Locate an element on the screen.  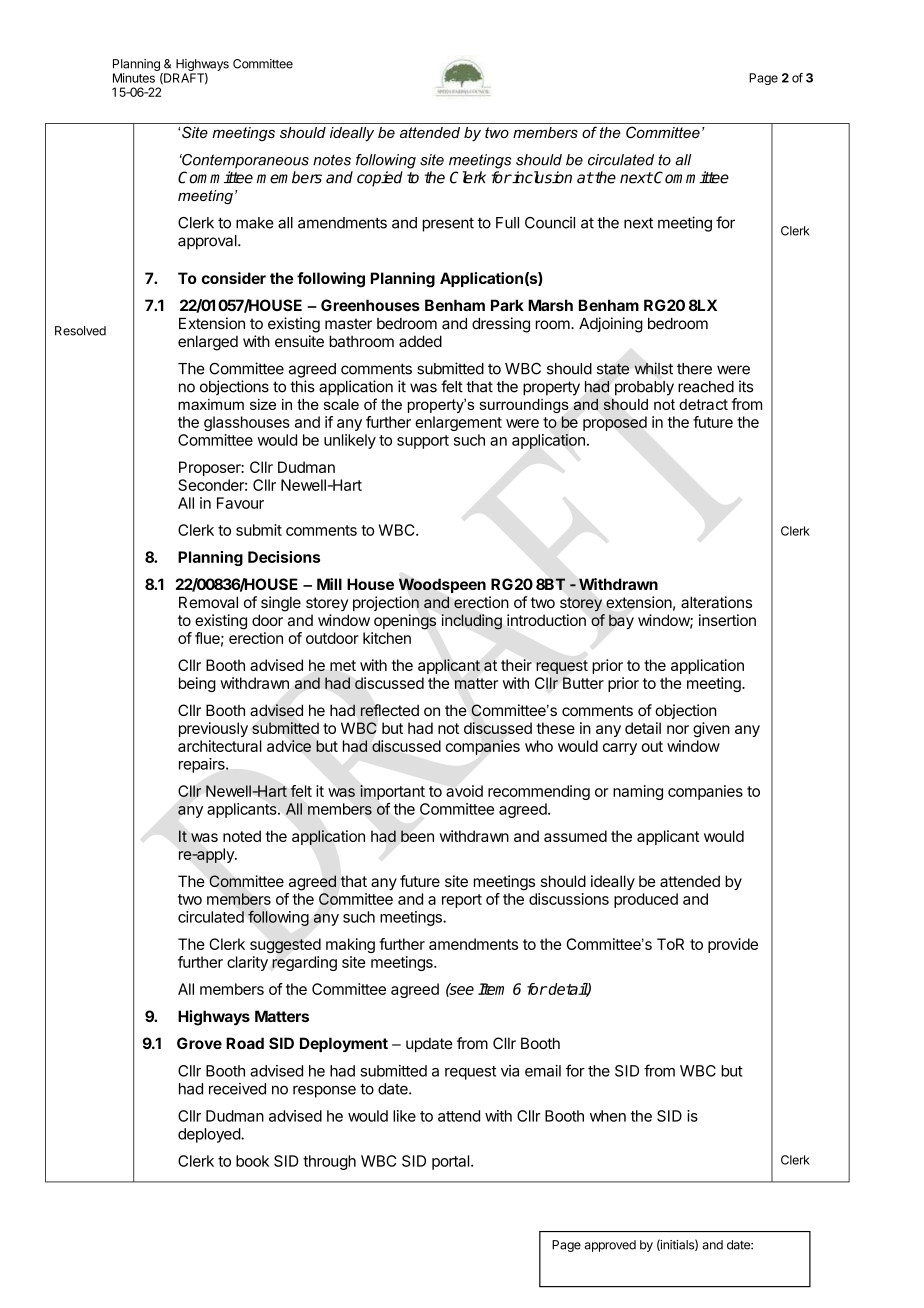
bay is located at coordinates (621, 621).
